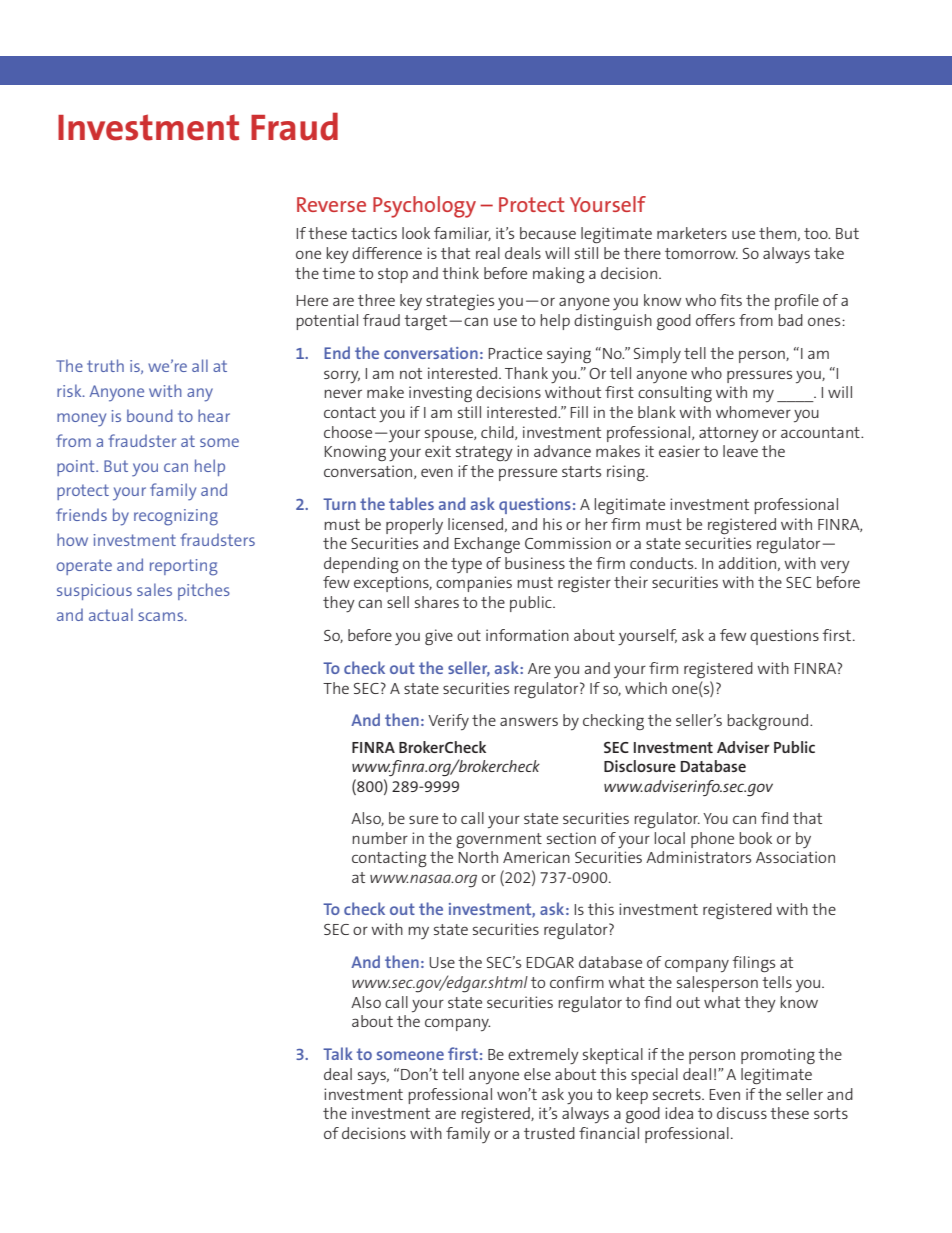 The width and height of the screenshot is (952, 1233). What do you see at coordinates (755, 838) in the screenshot?
I see `book` at bounding box center [755, 838].
